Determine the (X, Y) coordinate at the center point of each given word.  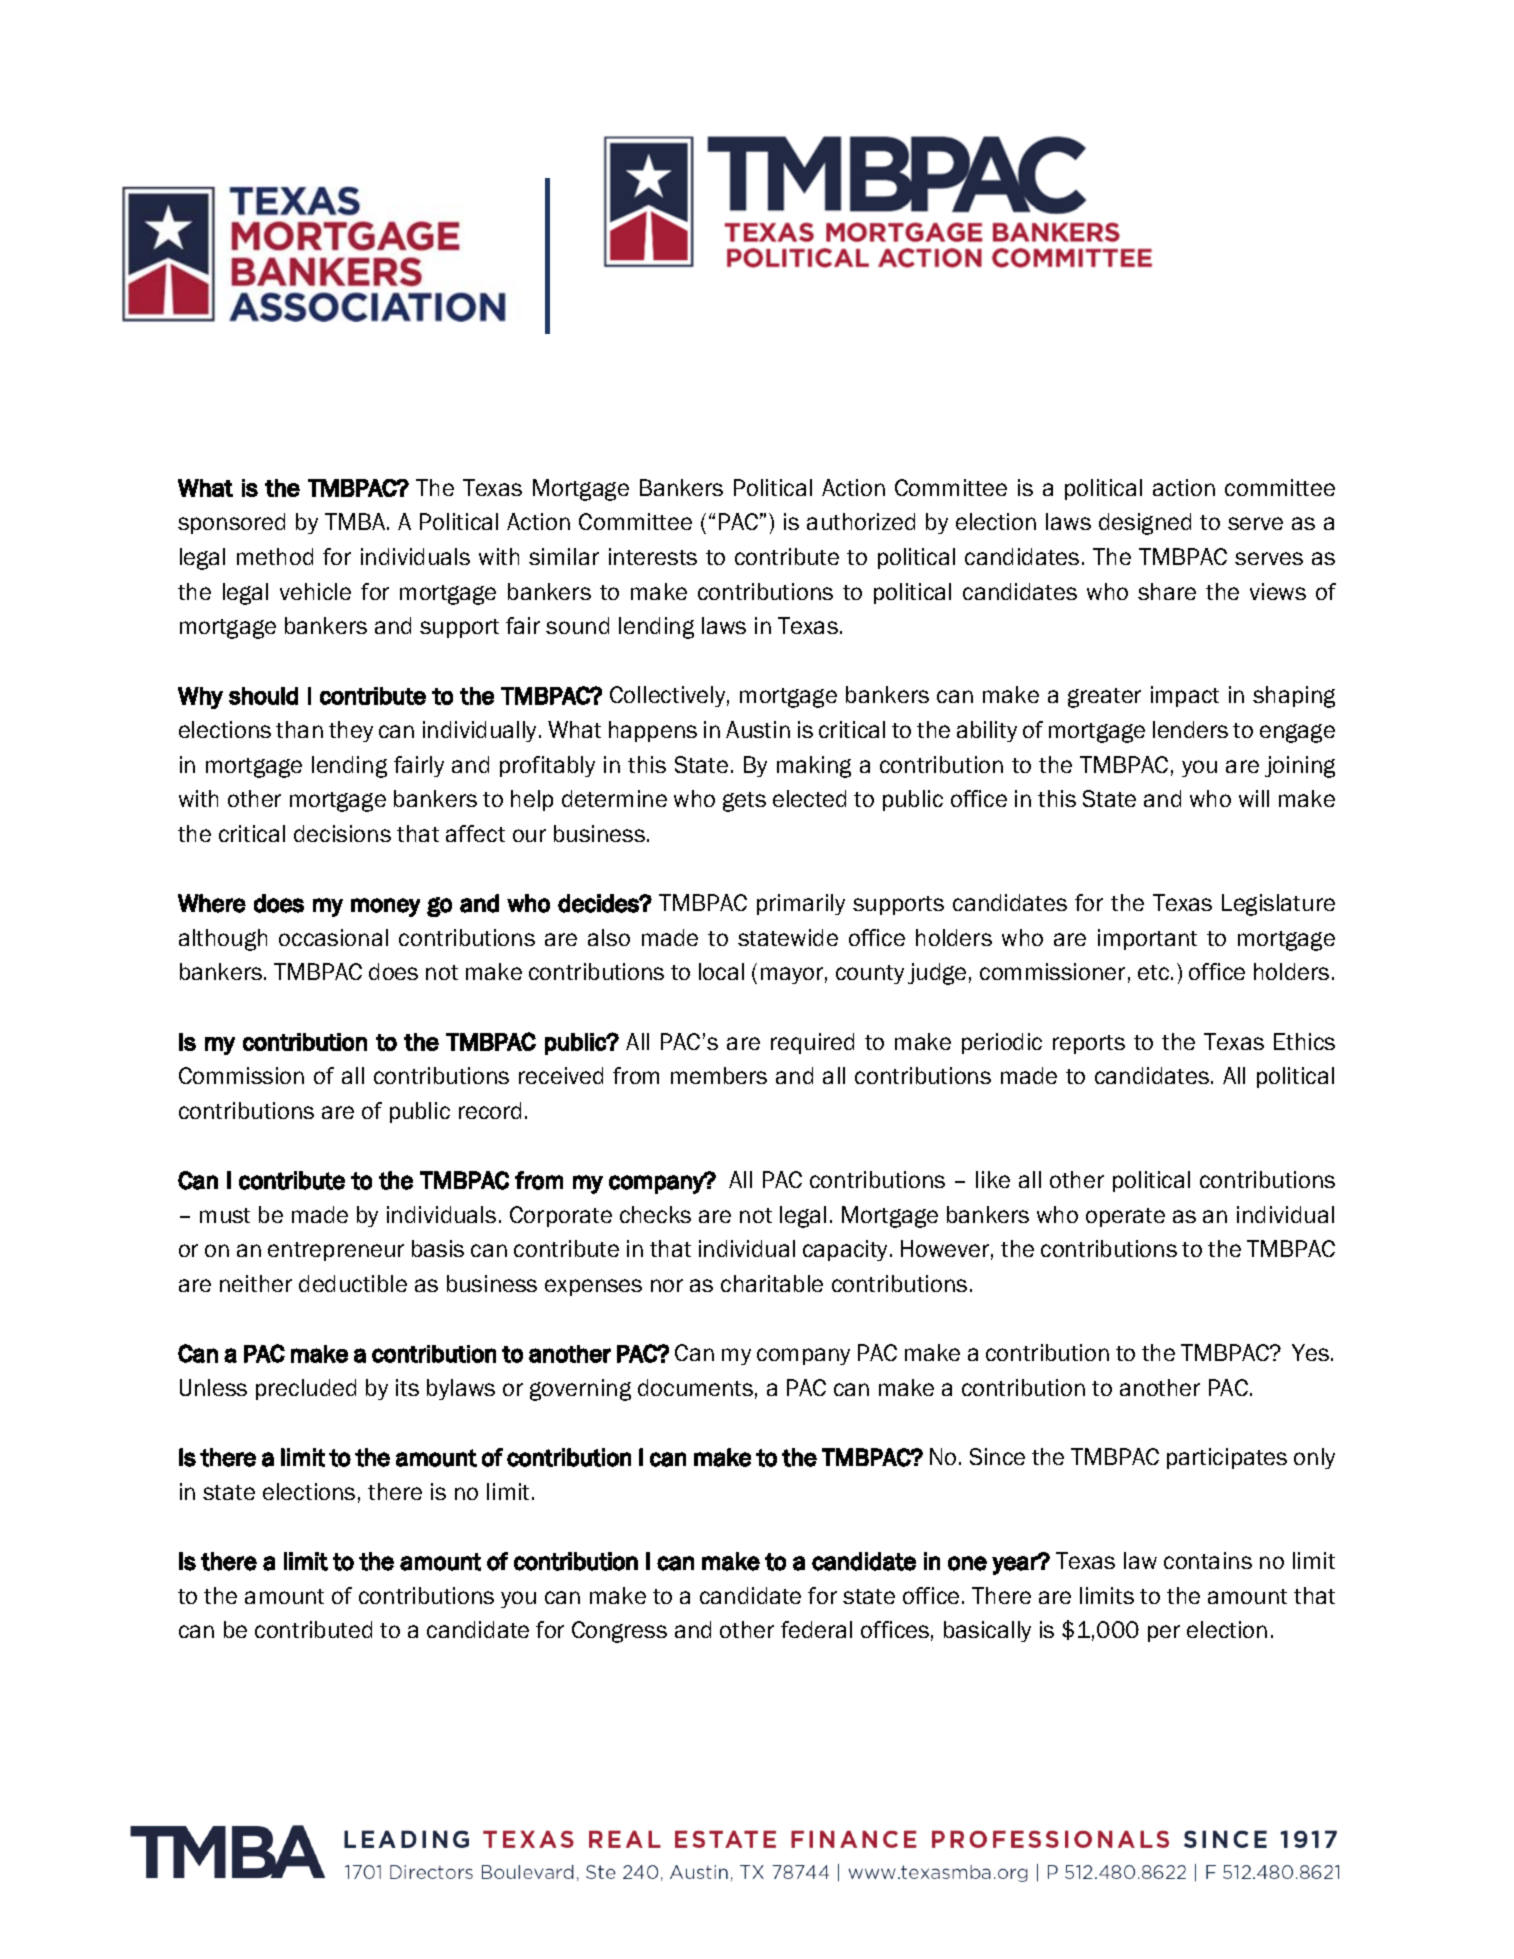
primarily (801, 904)
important (1147, 939)
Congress (619, 1632)
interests (653, 556)
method (275, 556)
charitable (772, 1283)
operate (1125, 1217)
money (385, 907)
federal (816, 1629)
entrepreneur (336, 1251)
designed (1145, 524)
